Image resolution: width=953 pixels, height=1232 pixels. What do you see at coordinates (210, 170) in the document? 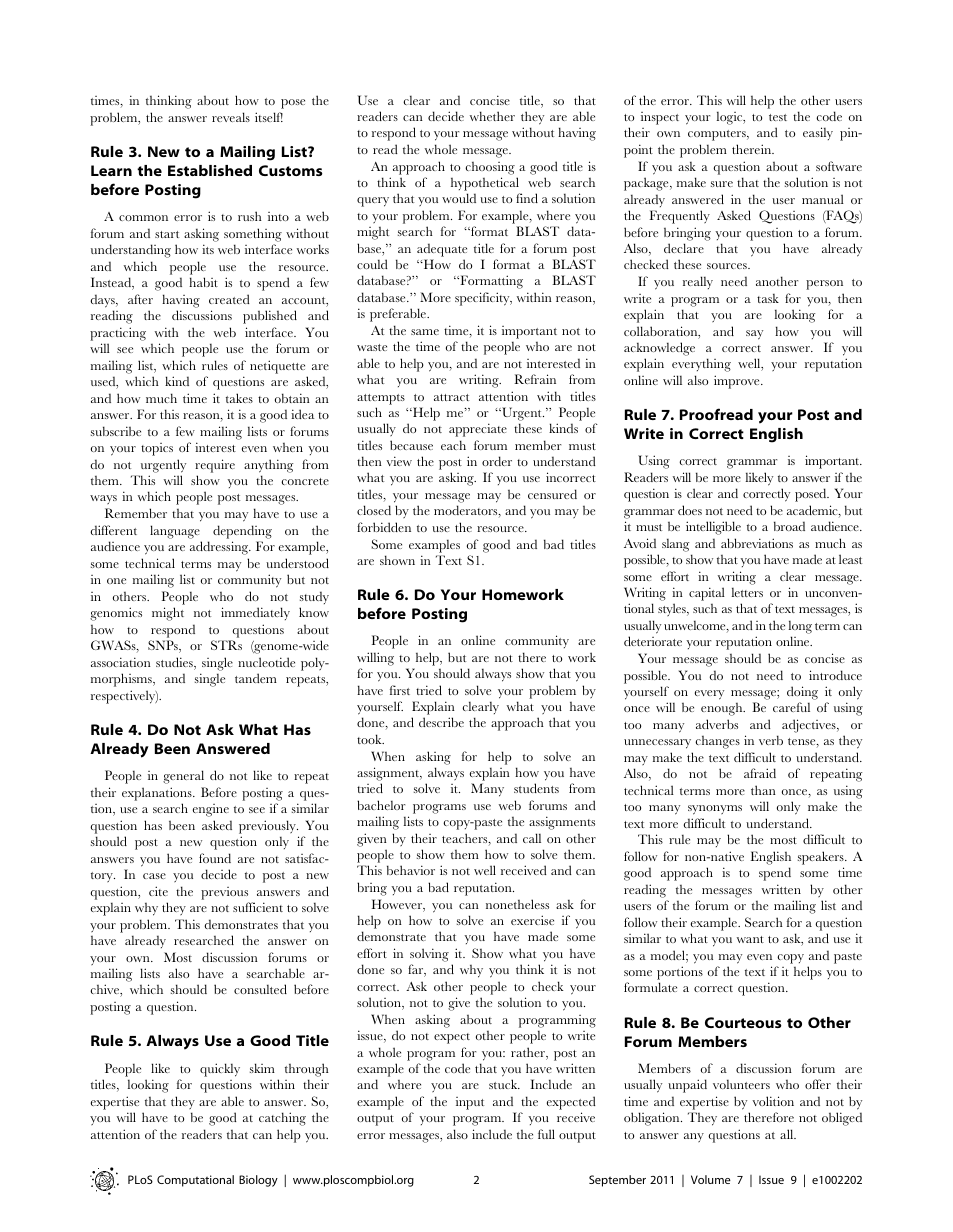
I see `Established` at bounding box center [210, 170].
